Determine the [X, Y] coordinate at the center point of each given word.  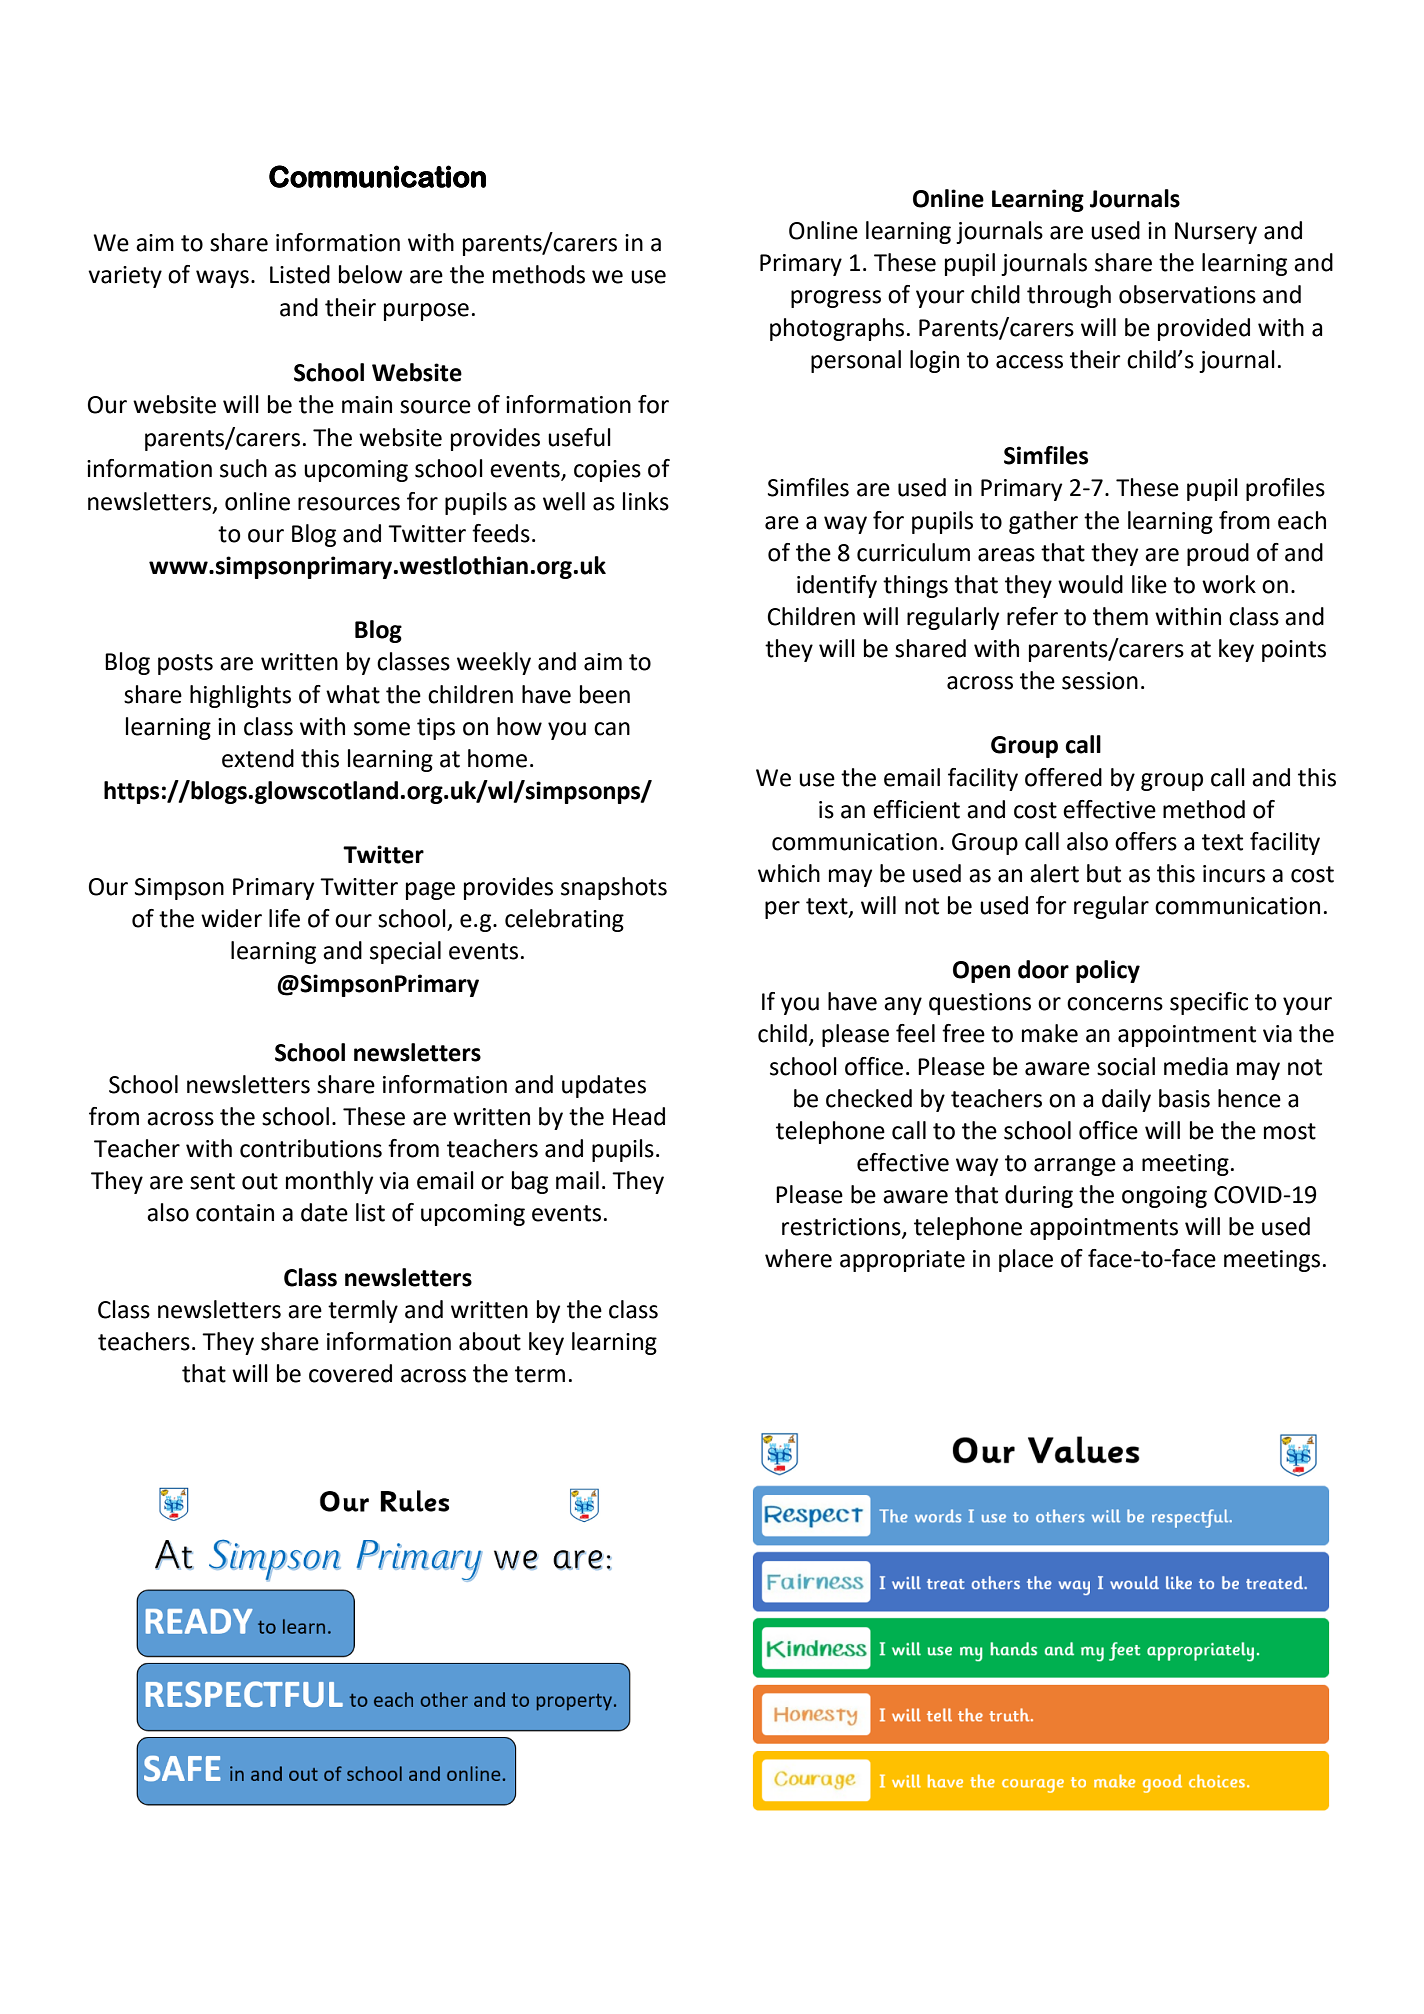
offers [1146, 841]
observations [1187, 294]
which [789, 873]
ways [222, 279]
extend [258, 758]
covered [350, 1373]
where [798, 1258]
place [1026, 1260]
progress [836, 299]
